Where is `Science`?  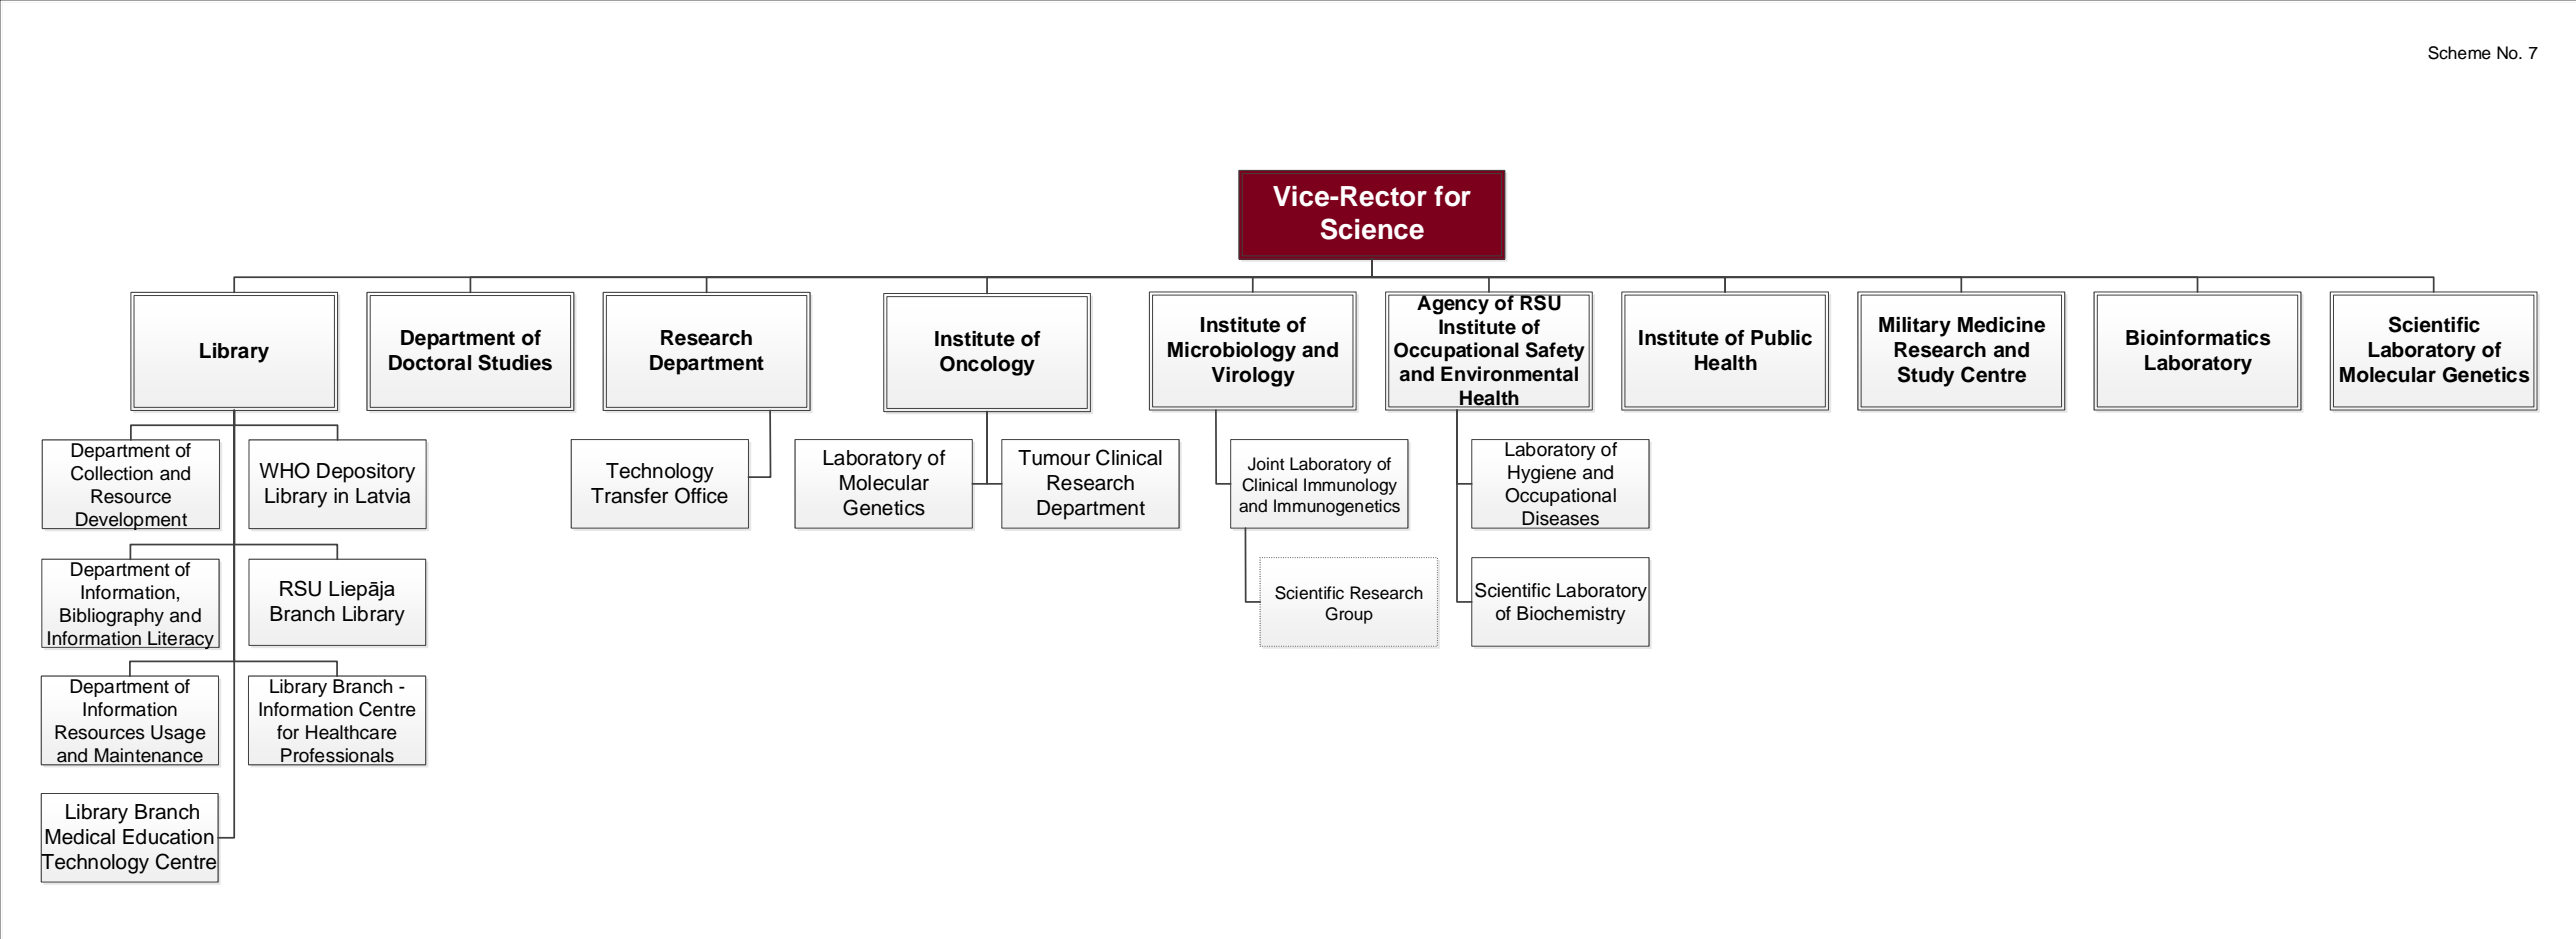
Science is located at coordinates (1372, 229).
